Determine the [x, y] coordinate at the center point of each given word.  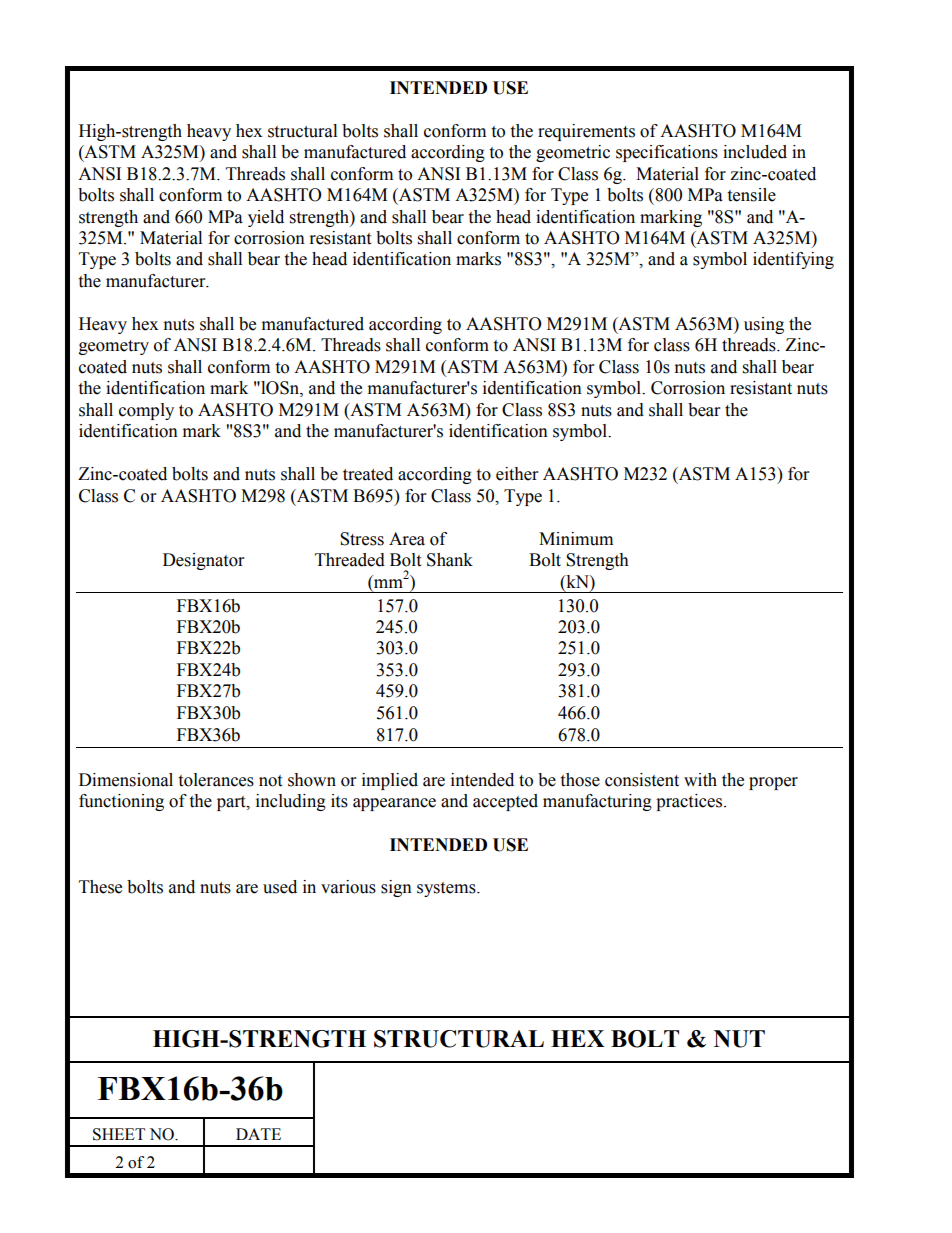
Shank [450, 560]
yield [266, 218]
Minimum [576, 539]
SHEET [119, 1134]
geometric [573, 153]
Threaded [350, 560]
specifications [667, 153]
